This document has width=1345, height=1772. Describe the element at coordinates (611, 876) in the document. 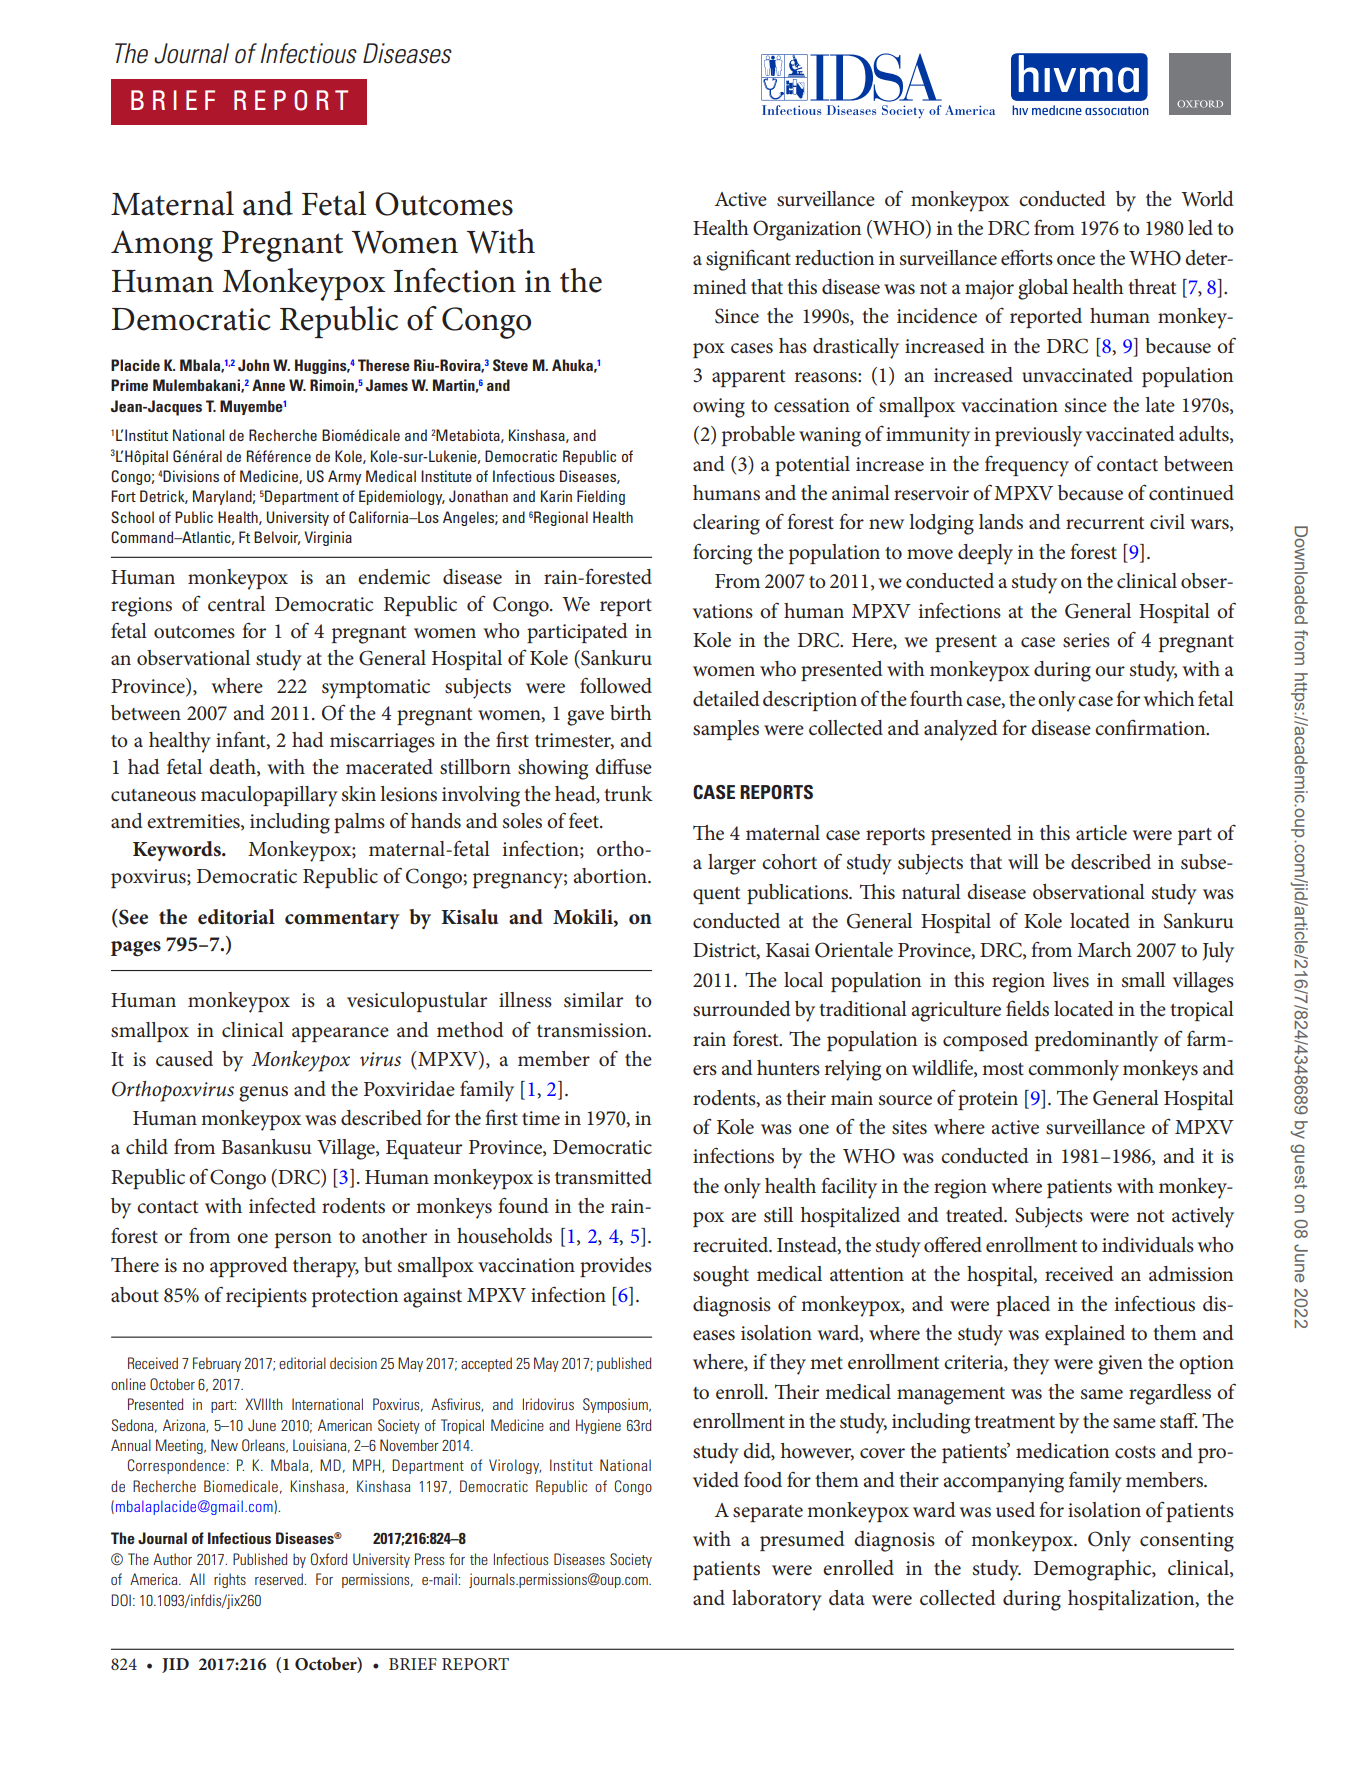

I see `abortion` at that location.
